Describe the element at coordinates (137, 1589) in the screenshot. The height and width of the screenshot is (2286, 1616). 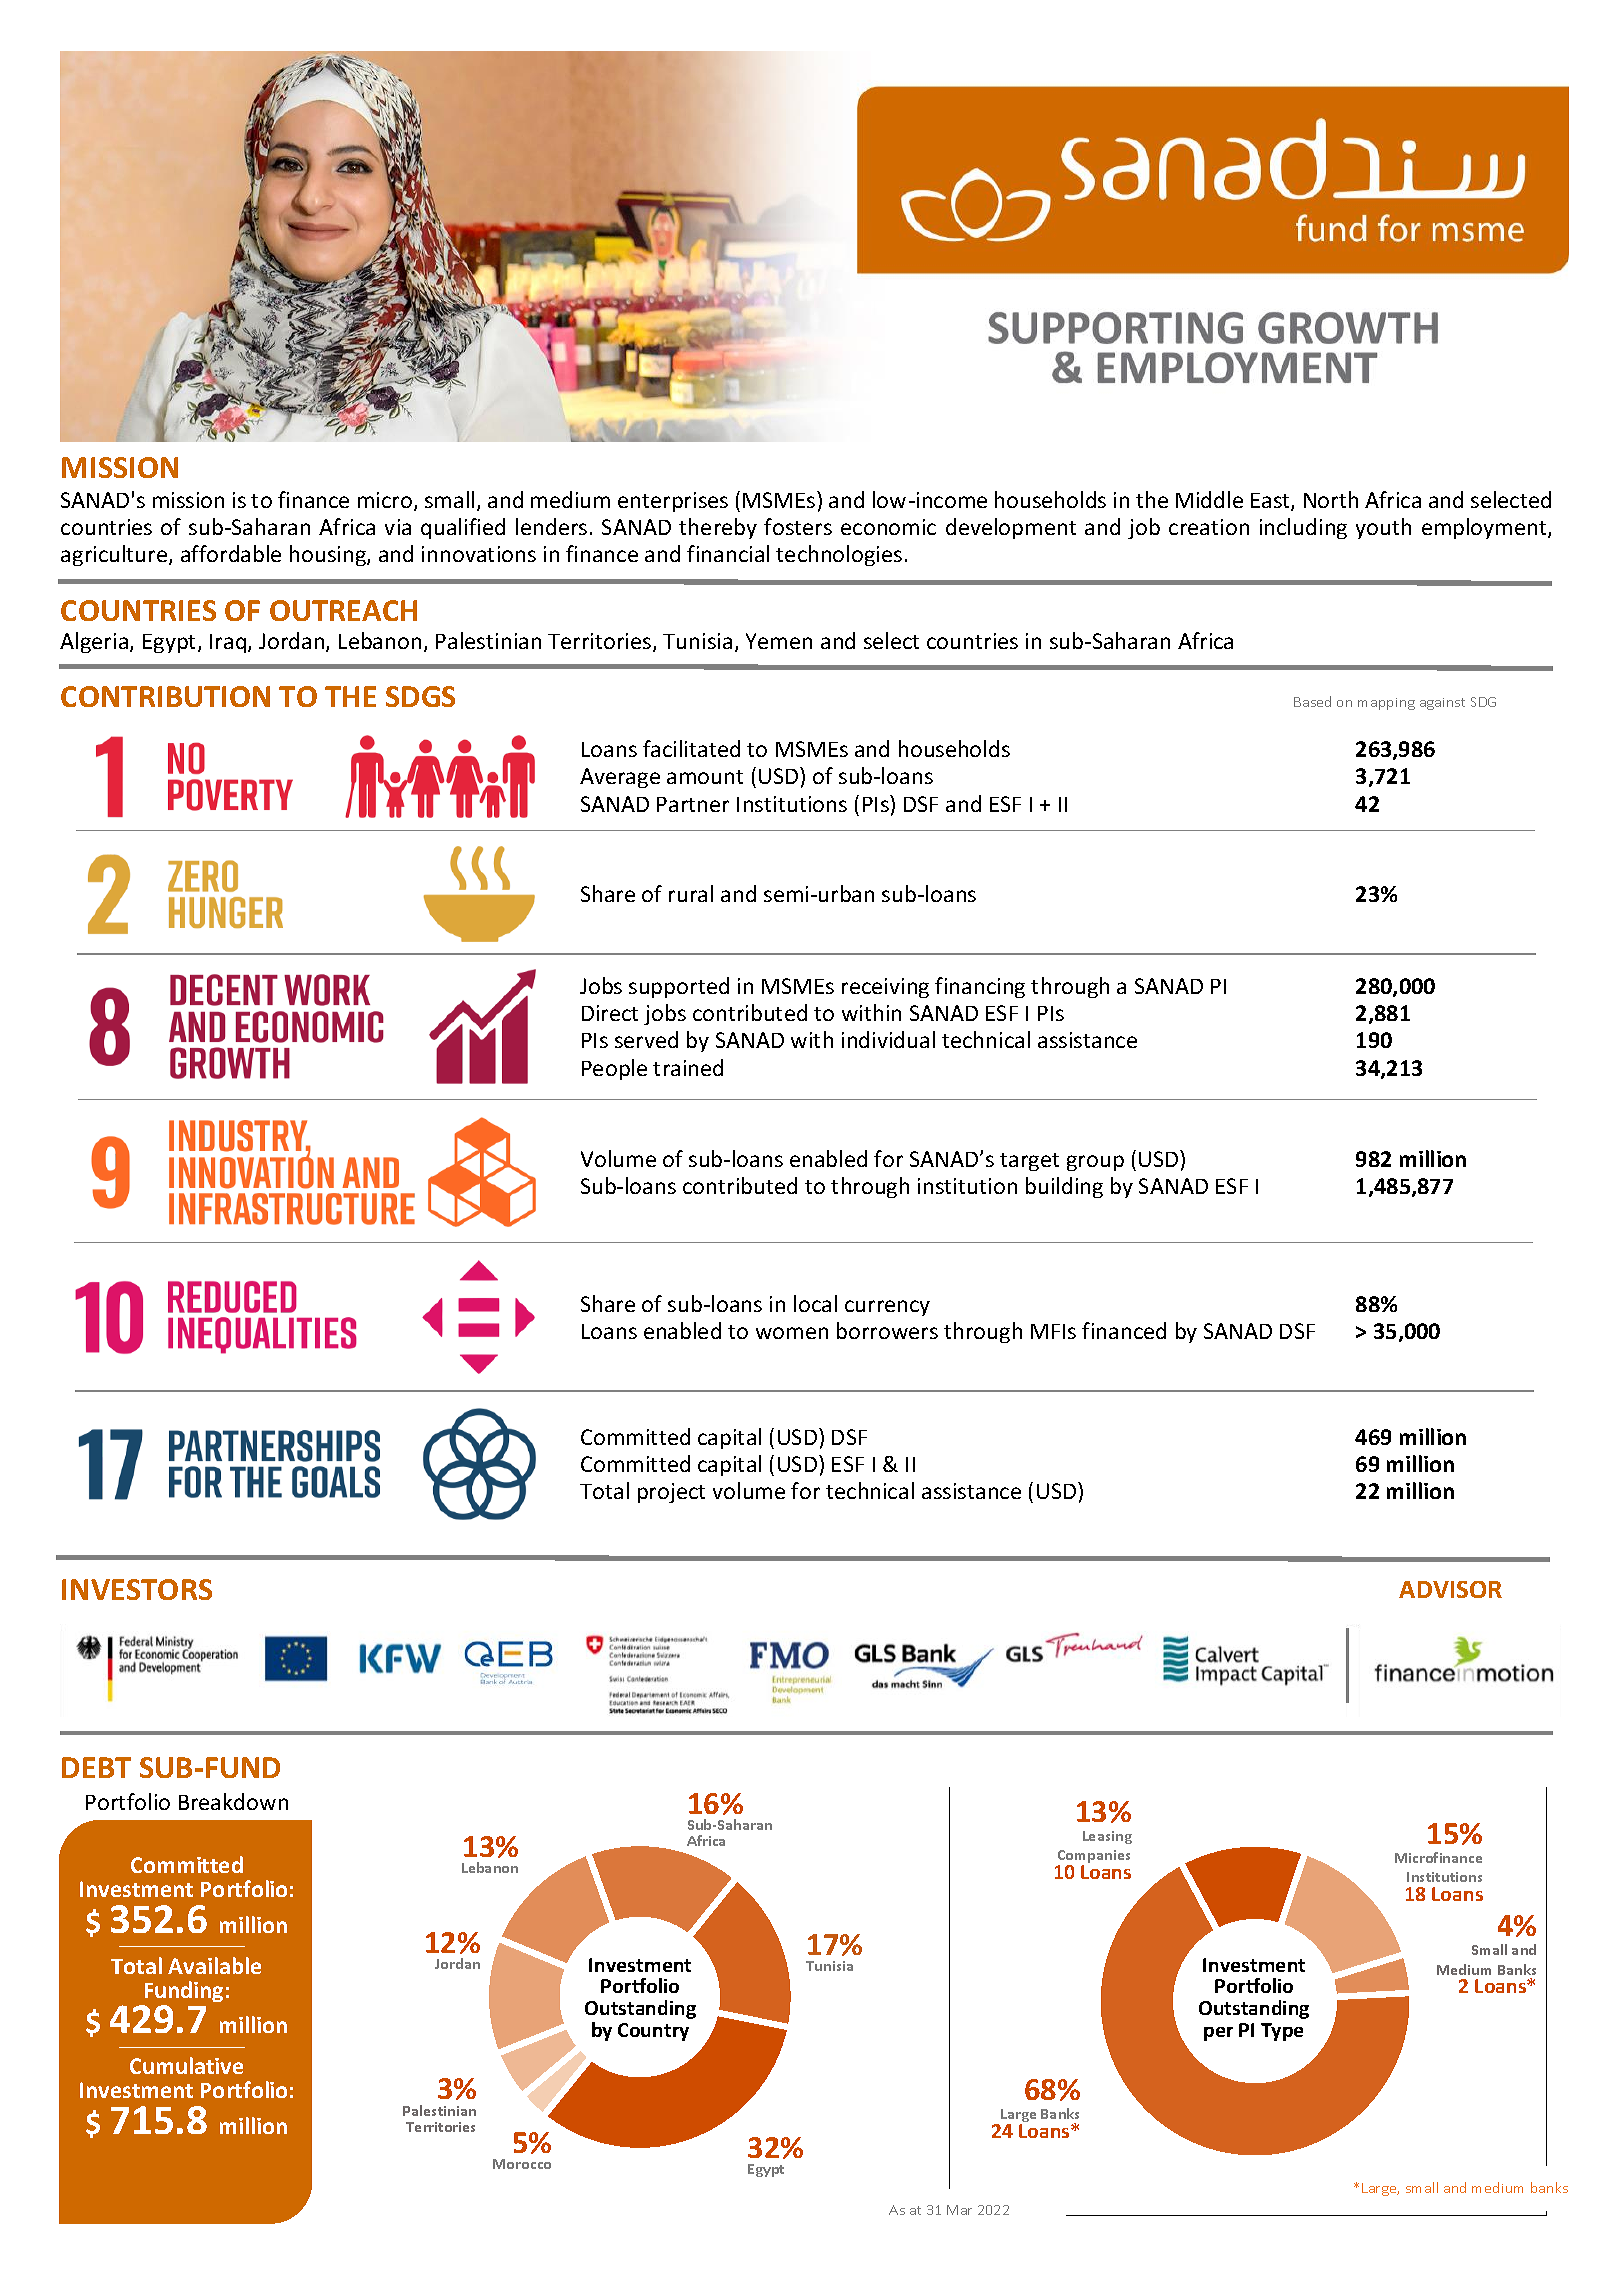
I see `INVESTORS` at that location.
